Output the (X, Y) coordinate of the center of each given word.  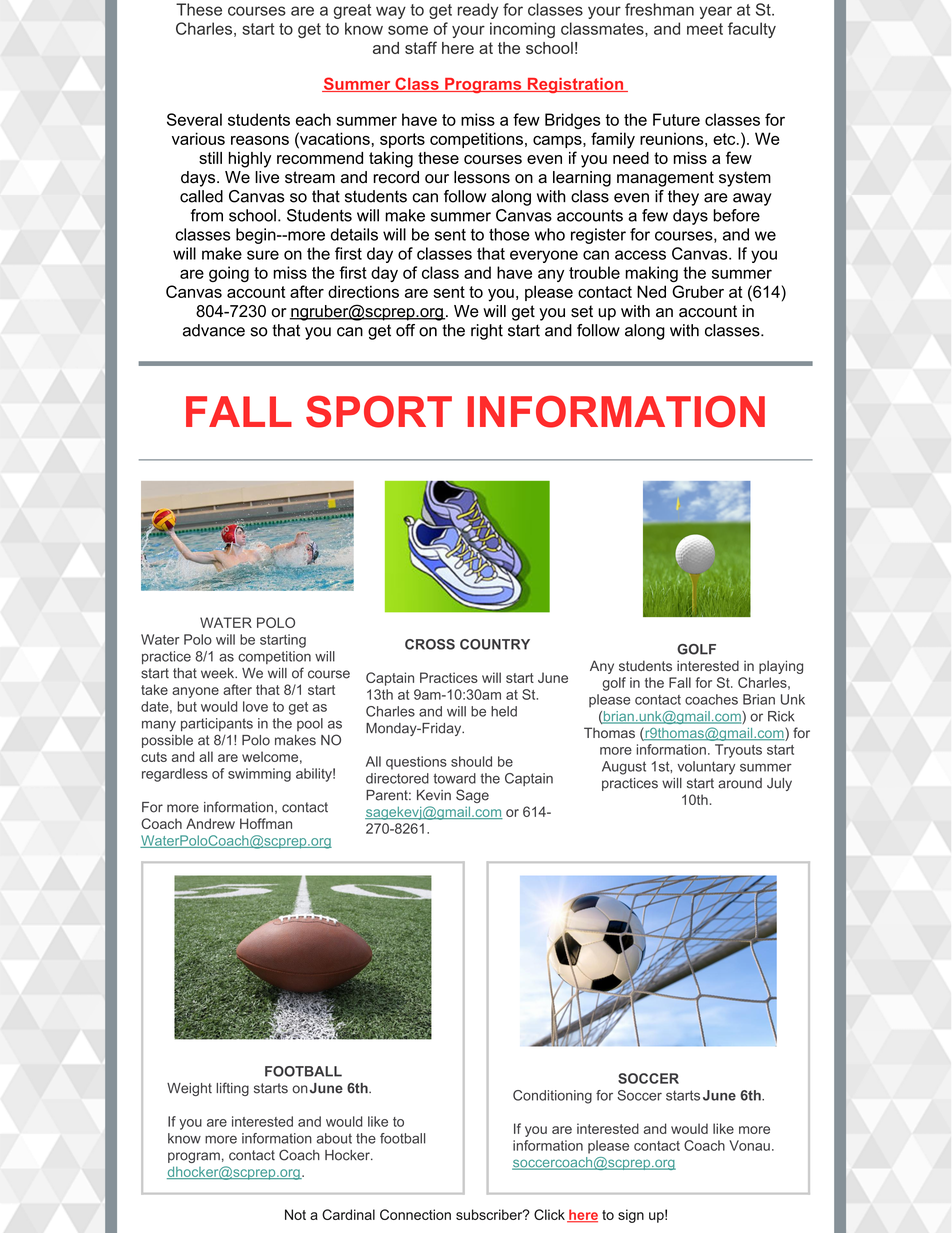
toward (454, 778)
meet (705, 29)
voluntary (706, 768)
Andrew (210, 823)
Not (295, 1214)
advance (214, 330)
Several (194, 119)
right (487, 332)
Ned (651, 291)
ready (478, 11)
